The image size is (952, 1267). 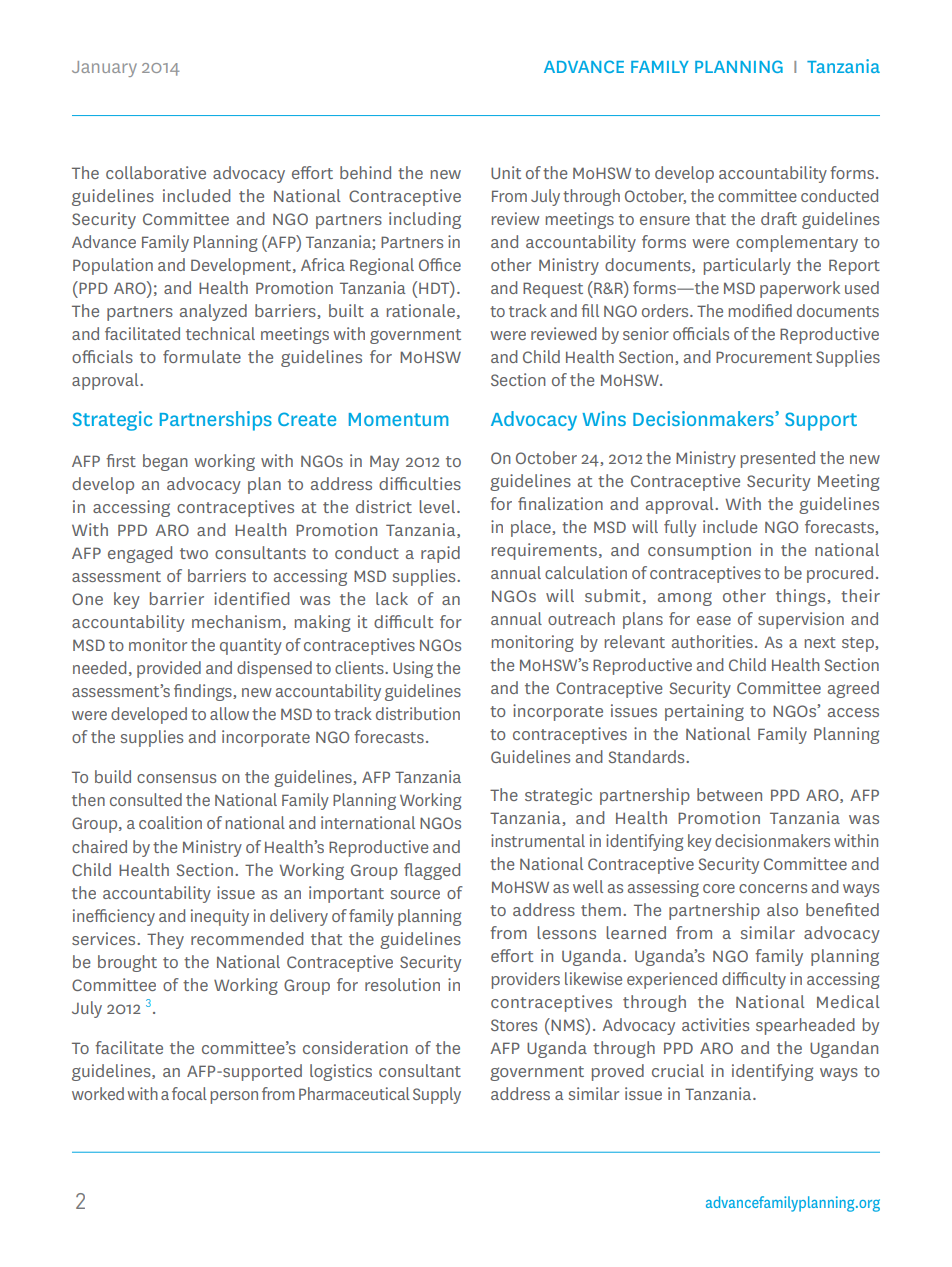 I want to click on presented, so click(x=778, y=459).
